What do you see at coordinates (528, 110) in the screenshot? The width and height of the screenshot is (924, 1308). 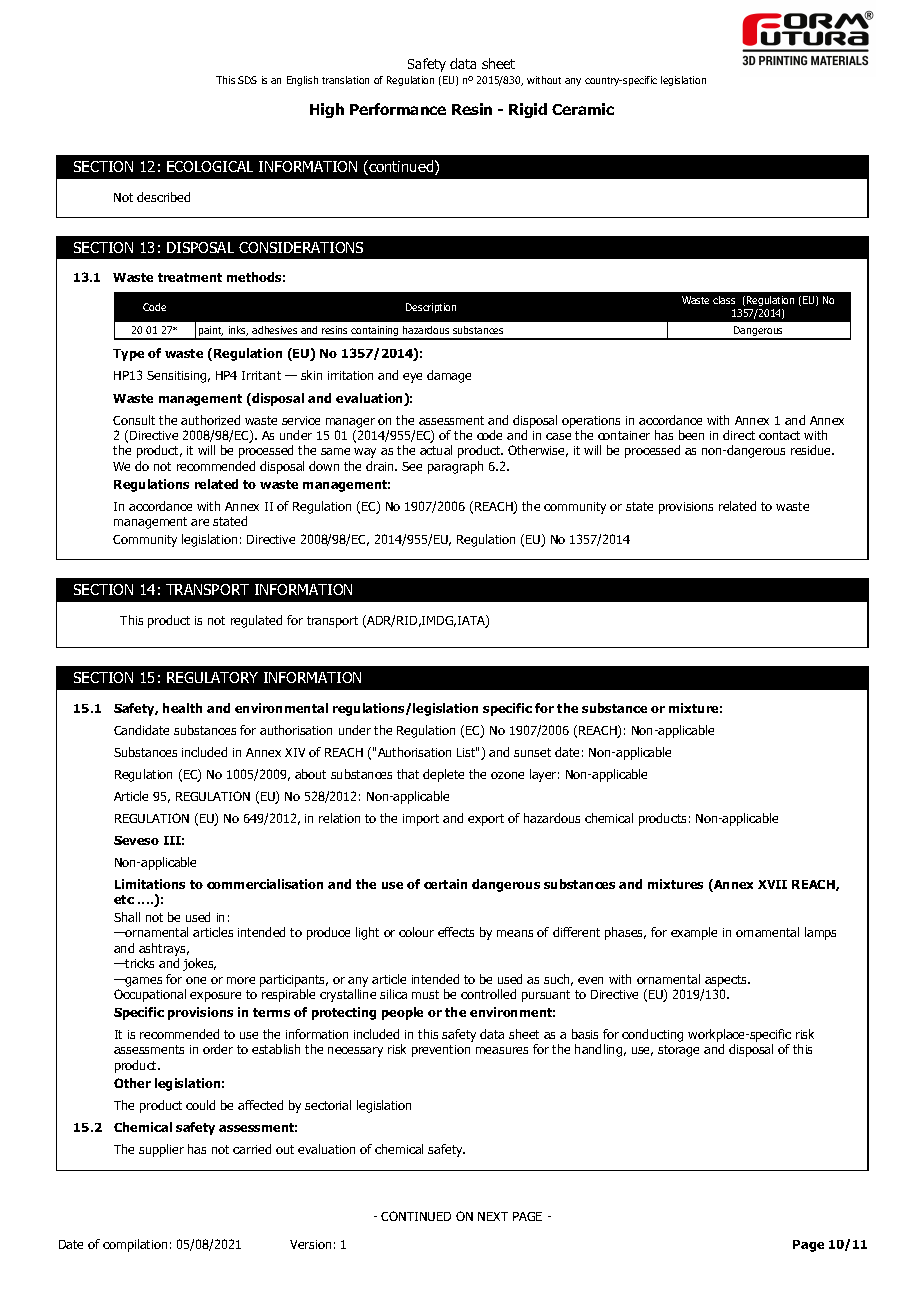 I see `Rigid` at bounding box center [528, 110].
